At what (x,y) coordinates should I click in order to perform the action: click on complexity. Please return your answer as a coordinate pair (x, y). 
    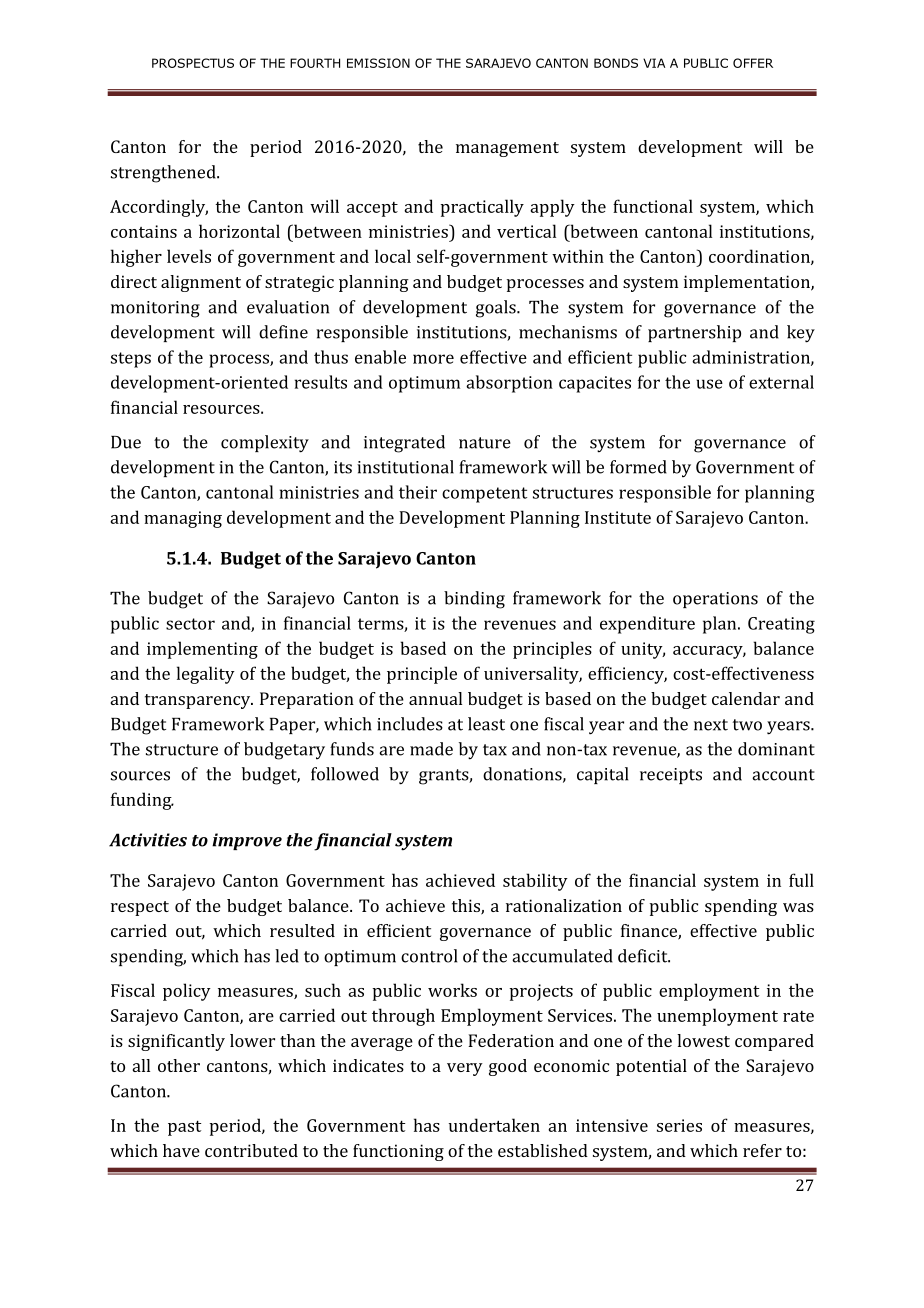
    Looking at the image, I should click on (265, 444).
